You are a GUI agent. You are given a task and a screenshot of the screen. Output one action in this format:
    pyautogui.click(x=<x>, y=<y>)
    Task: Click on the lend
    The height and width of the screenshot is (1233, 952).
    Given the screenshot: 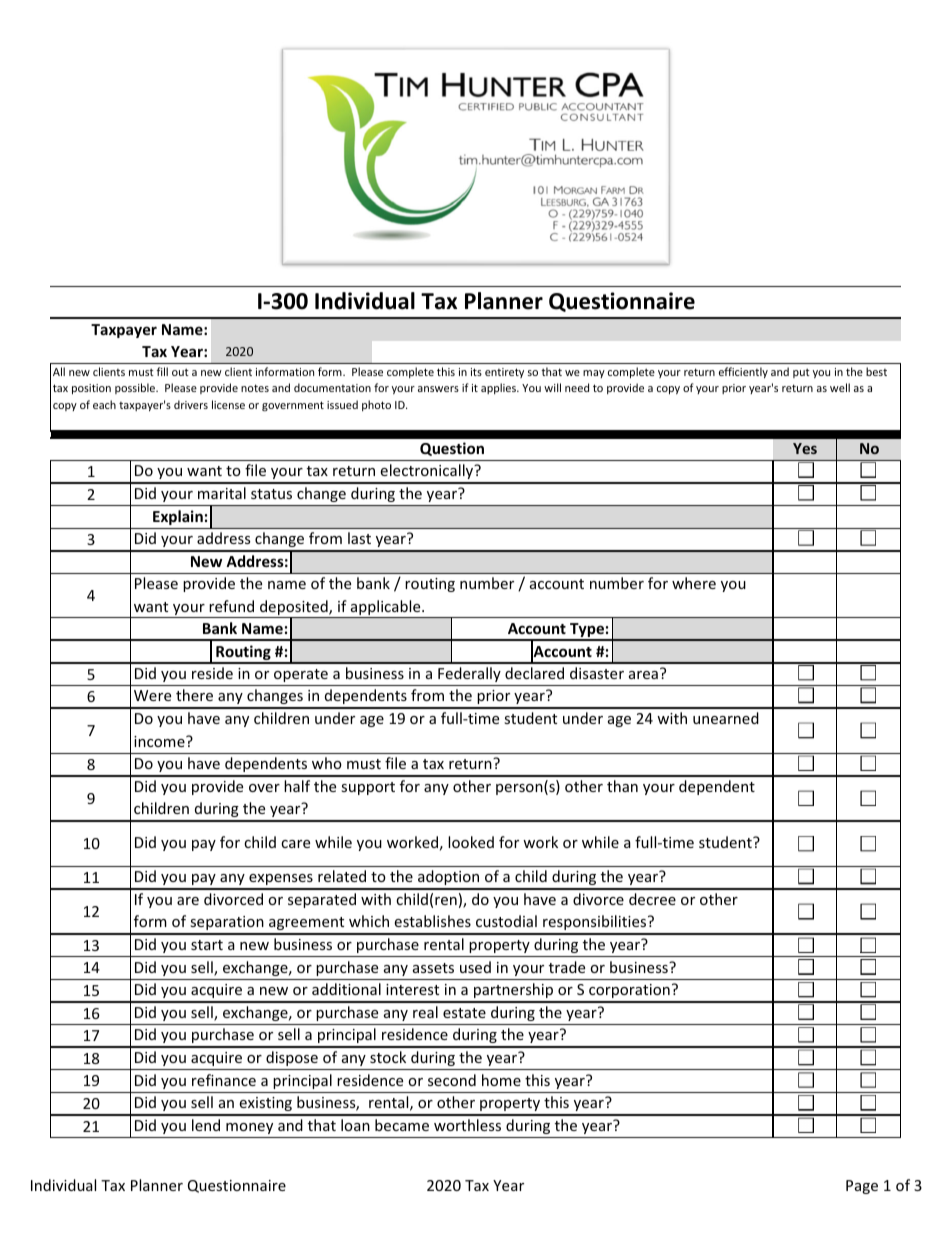 What is the action you would take?
    pyautogui.click(x=206, y=1125)
